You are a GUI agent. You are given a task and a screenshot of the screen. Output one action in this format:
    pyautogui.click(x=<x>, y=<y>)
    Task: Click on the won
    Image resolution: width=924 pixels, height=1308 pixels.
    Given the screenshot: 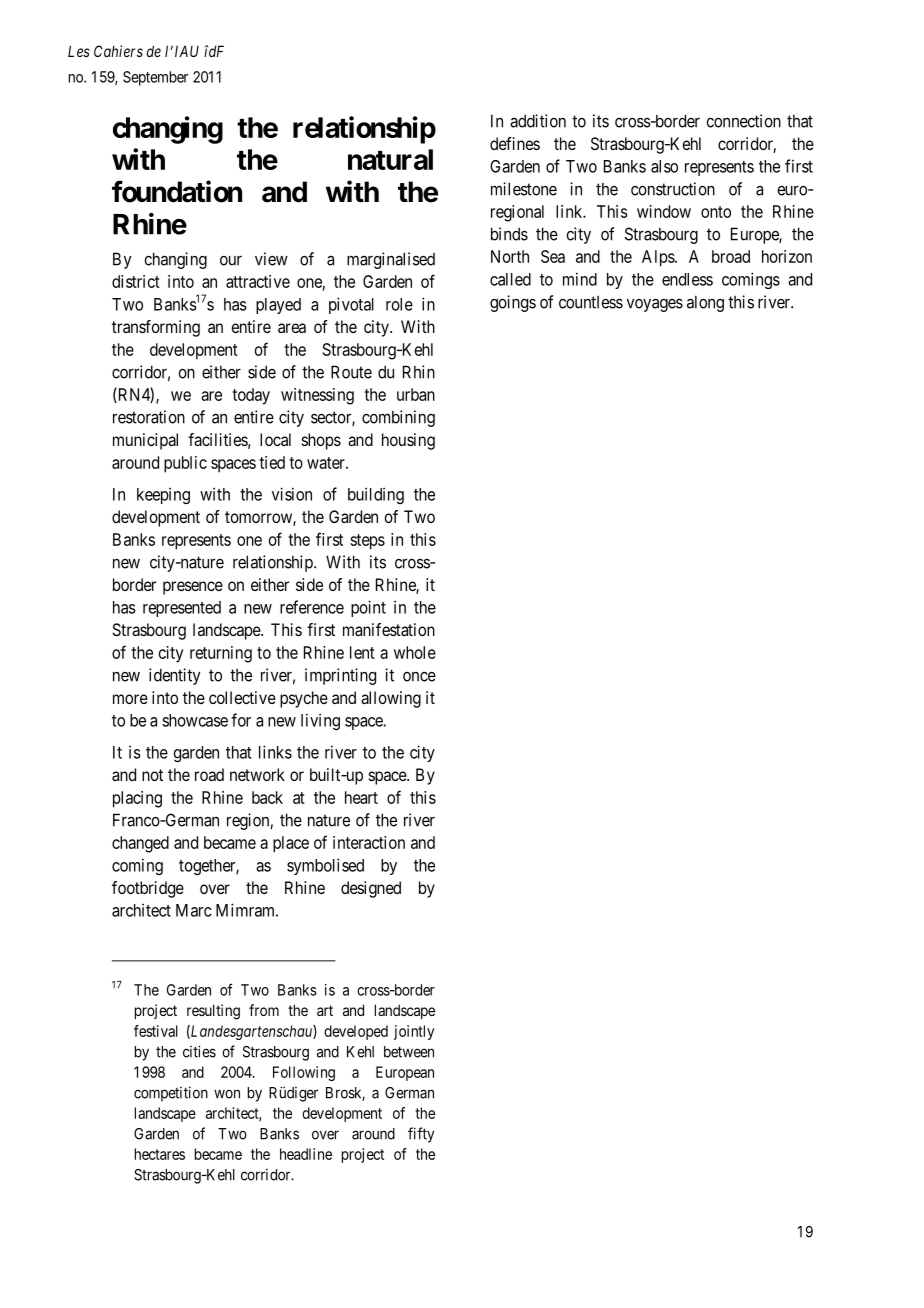 What is the action you would take?
    pyautogui.click(x=227, y=1094)
